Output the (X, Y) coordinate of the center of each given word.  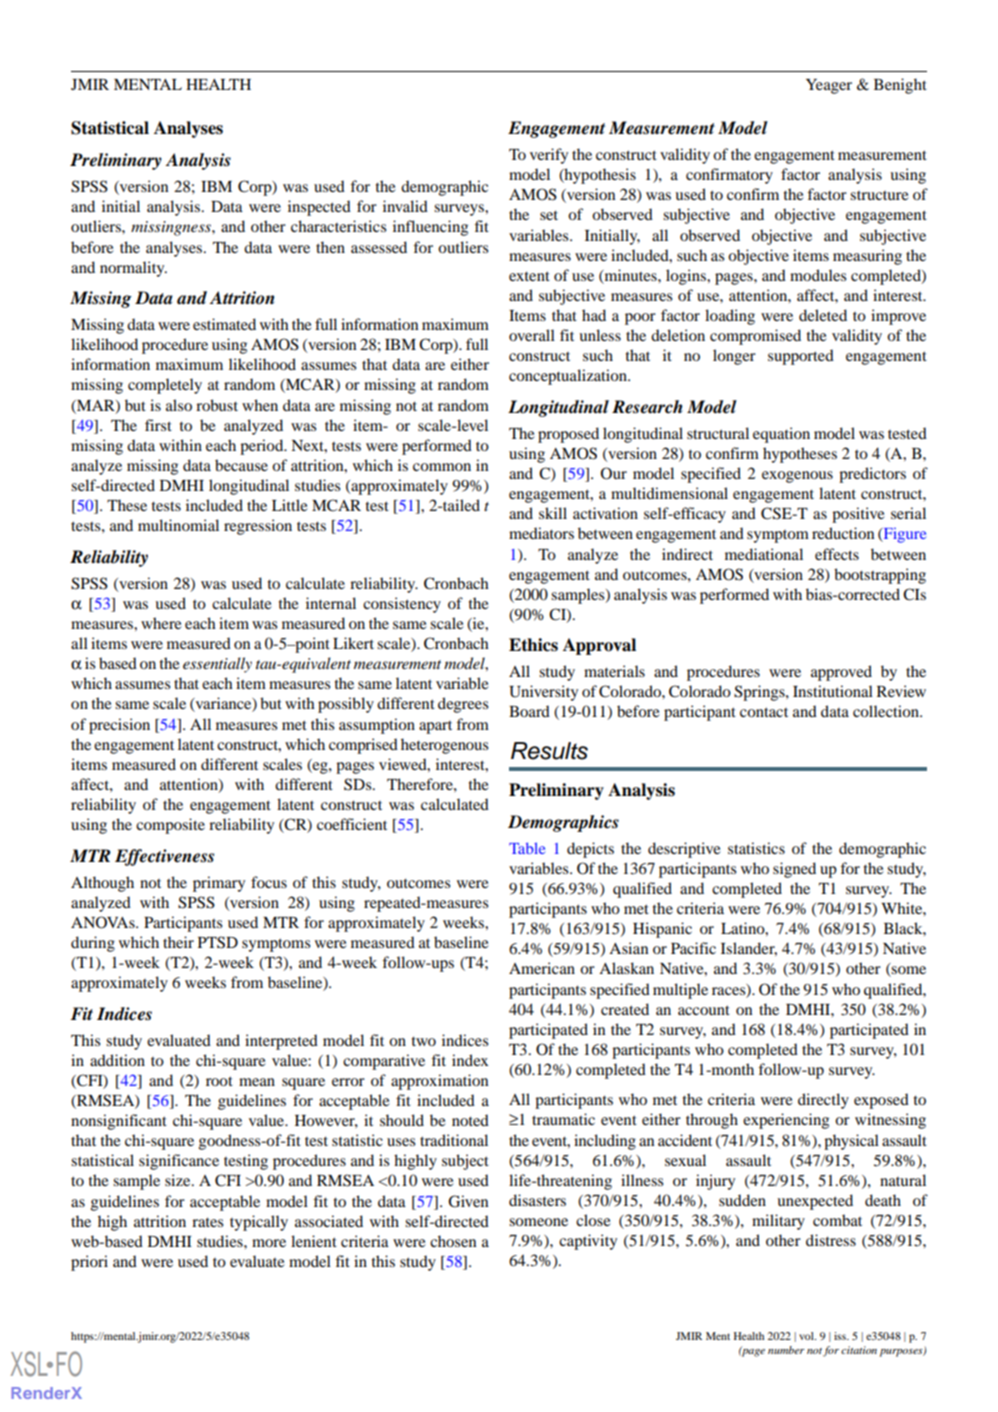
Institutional (833, 691)
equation (781, 435)
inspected (319, 208)
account (704, 1010)
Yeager (829, 86)
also (179, 405)
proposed (568, 435)
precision (119, 726)
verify (549, 156)
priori (89, 1263)
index (470, 1060)
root (219, 1081)
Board (529, 711)
